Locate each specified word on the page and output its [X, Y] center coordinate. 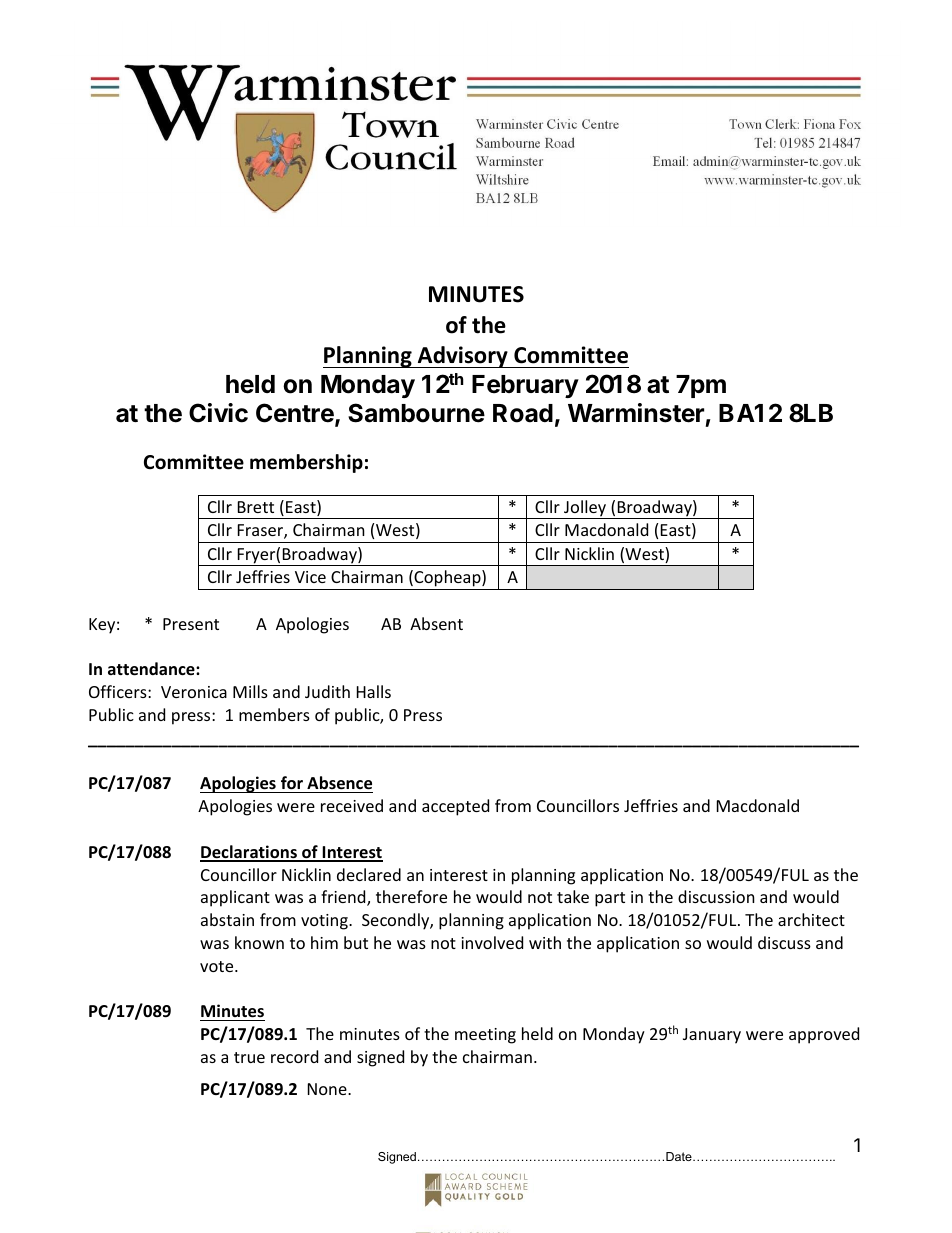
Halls [374, 691]
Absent [436, 623]
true [249, 1057]
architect [811, 919]
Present [191, 624]
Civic [218, 413]
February [525, 386]
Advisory [462, 357]
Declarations [249, 853]
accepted [455, 807]
